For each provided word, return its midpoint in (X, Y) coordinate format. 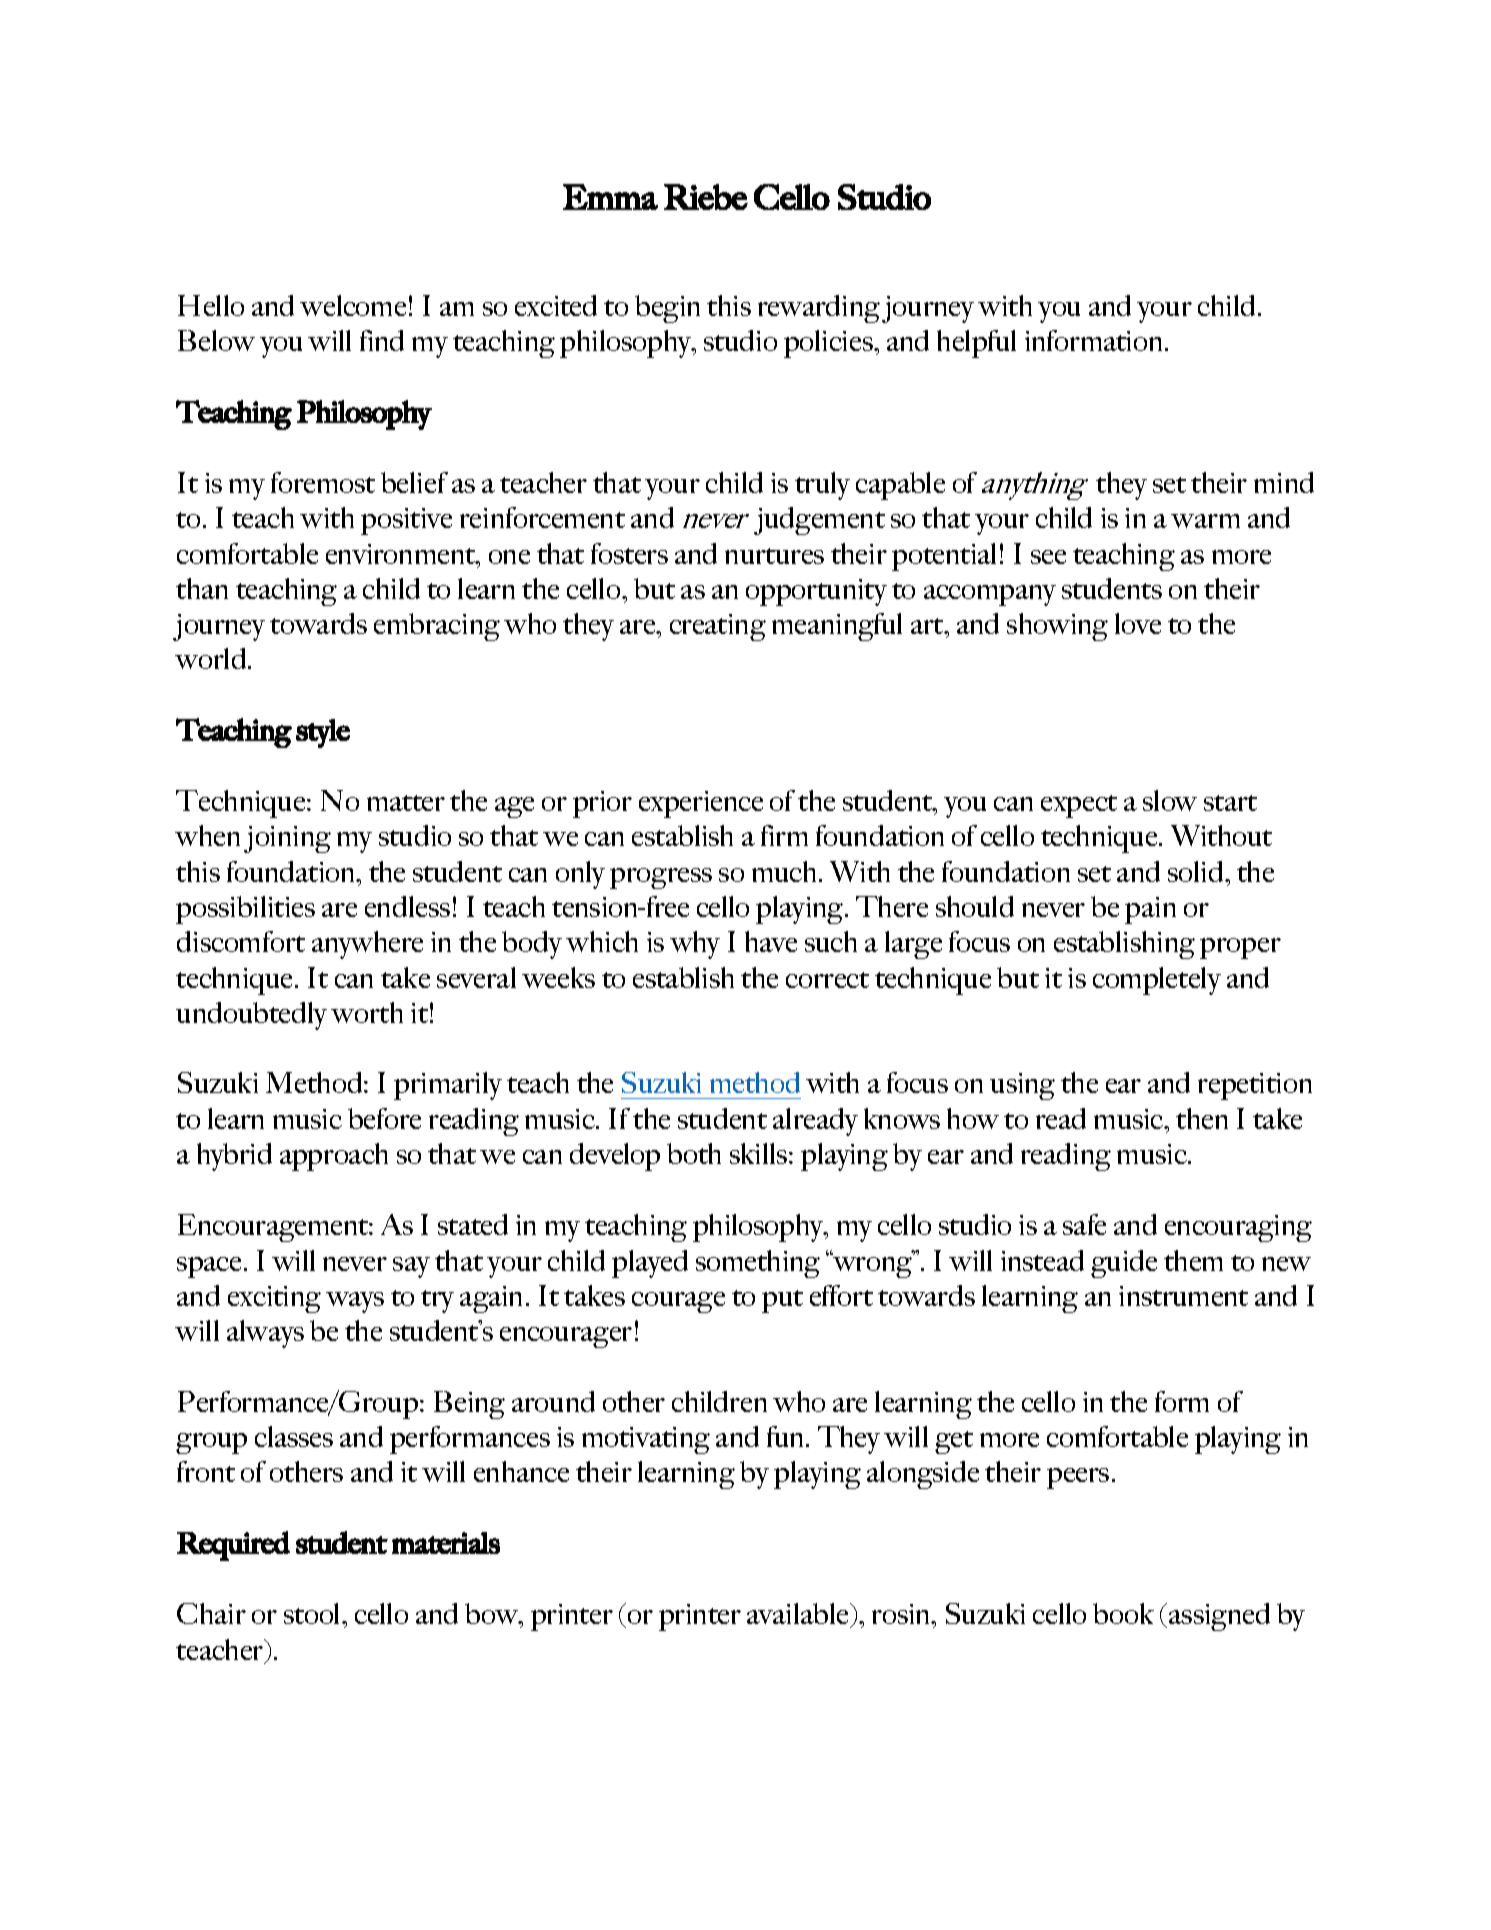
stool (313, 1613)
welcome (353, 305)
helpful (976, 344)
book (1123, 1613)
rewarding (819, 309)
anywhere (367, 945)
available (799, 1615)
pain (1150, 910)
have (771, 941)
